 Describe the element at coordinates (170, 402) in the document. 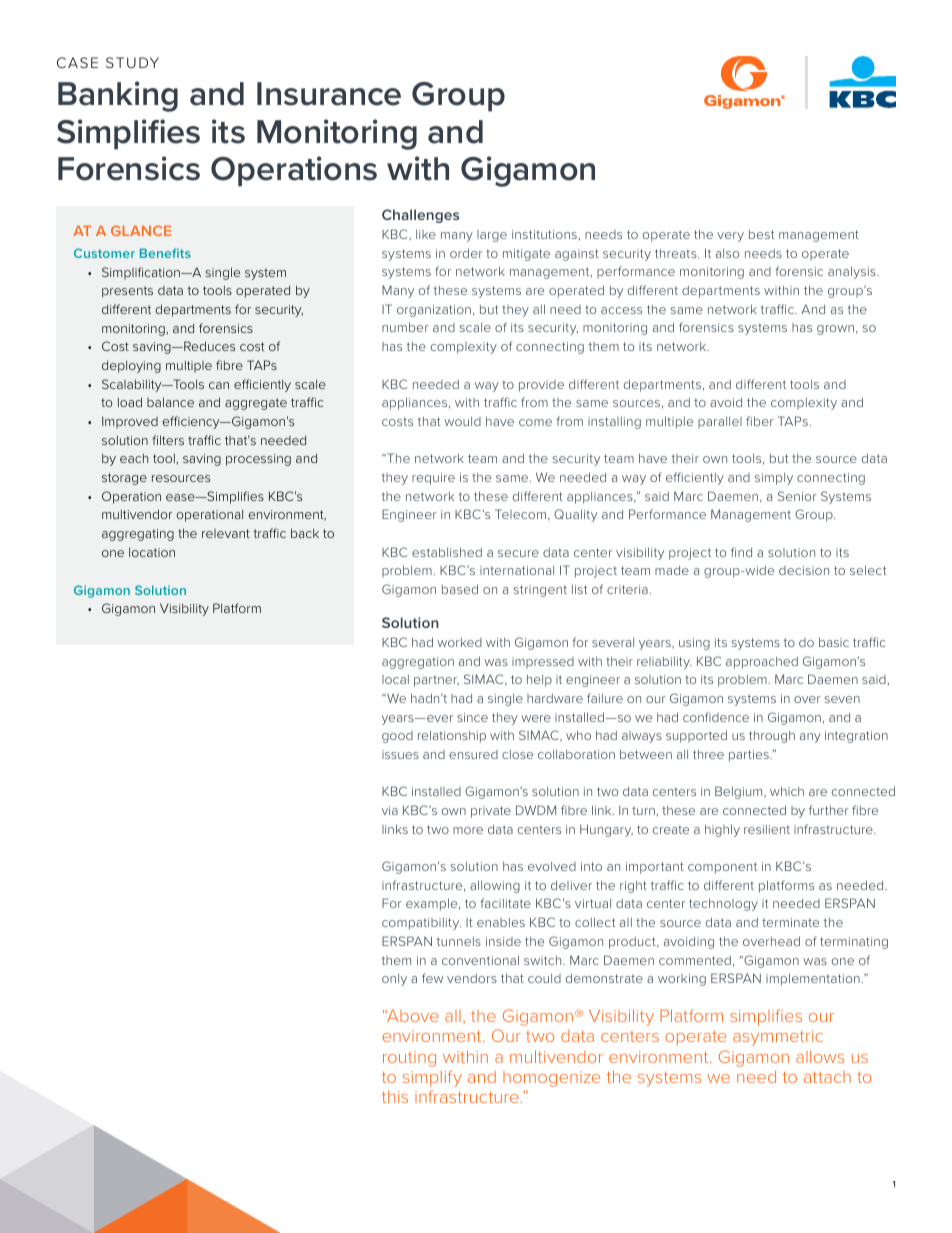

I see `balance` at that location.
